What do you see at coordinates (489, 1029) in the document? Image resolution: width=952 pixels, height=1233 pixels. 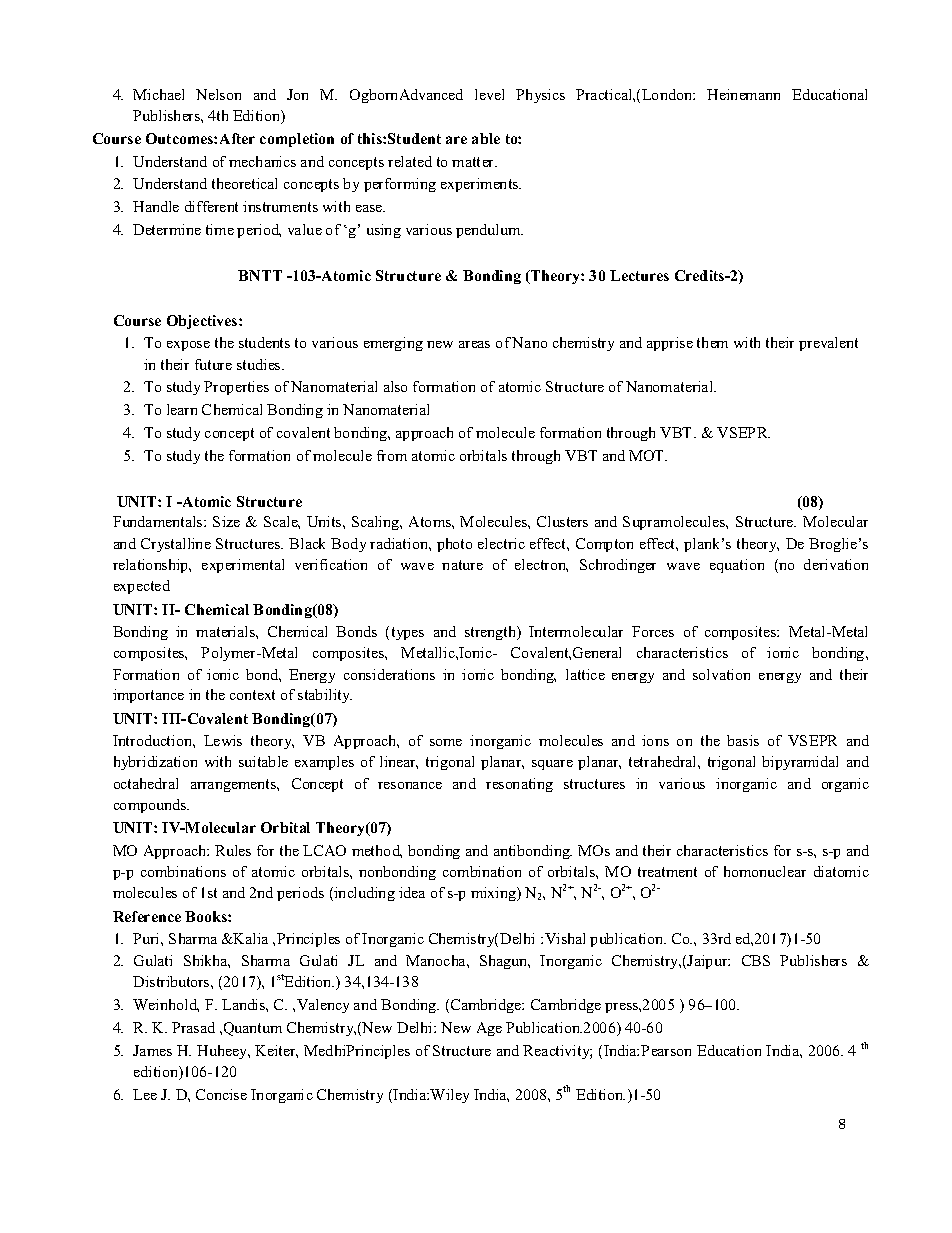 I see `Age` at bounding box center [489, 1029].
